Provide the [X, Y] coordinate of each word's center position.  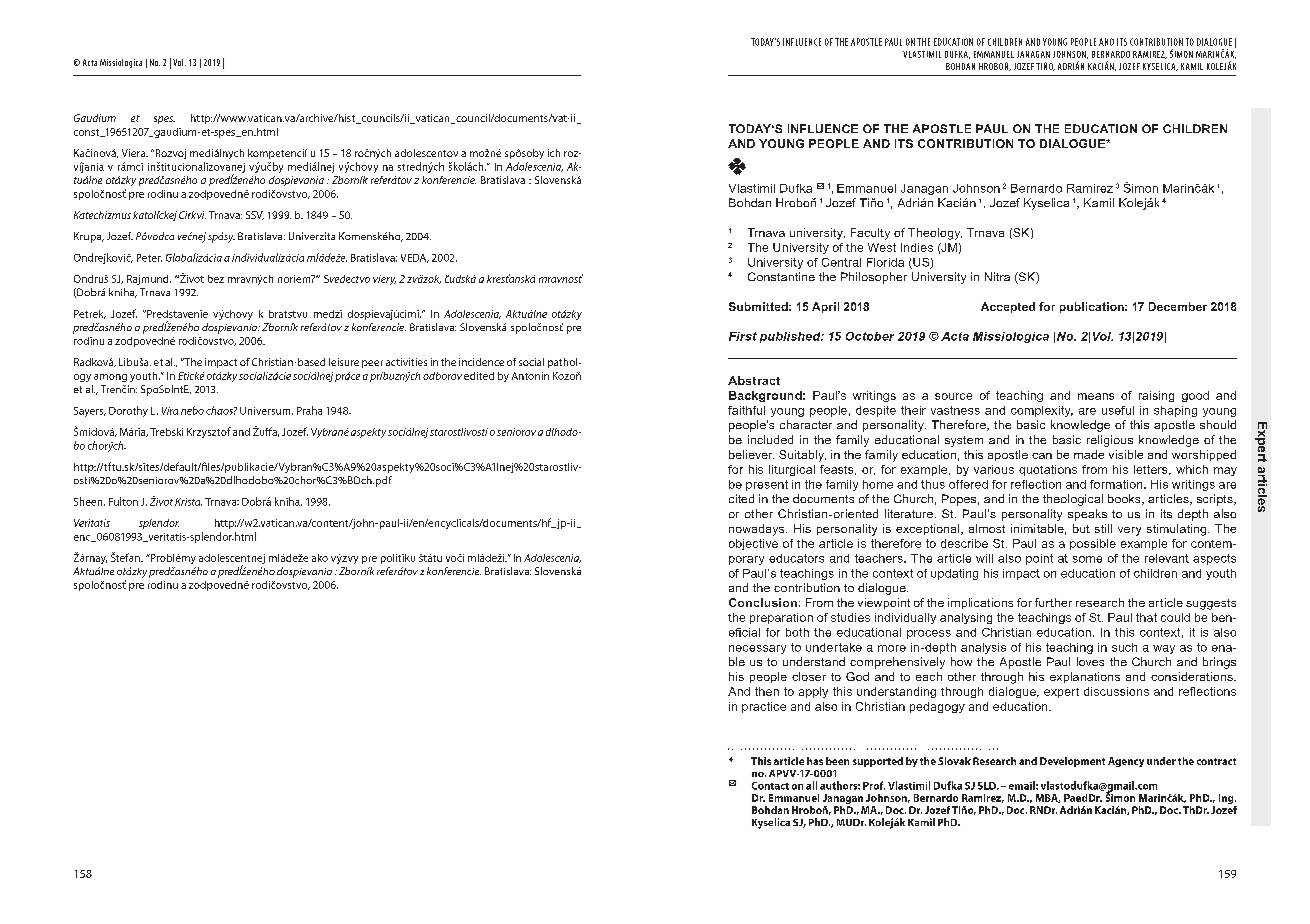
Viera [134, 153]
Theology [935, 234]
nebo [192, 410]
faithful [746, 410]
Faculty [870, 234]
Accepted [1008, 307]
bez [216, 279]
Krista [188, 502]
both [797, 632]
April [825, 307]
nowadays [758, 530]
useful [1118, 410]
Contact [770, 786]
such [1124, 647]
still [1103, 528]
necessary [757, 649]
